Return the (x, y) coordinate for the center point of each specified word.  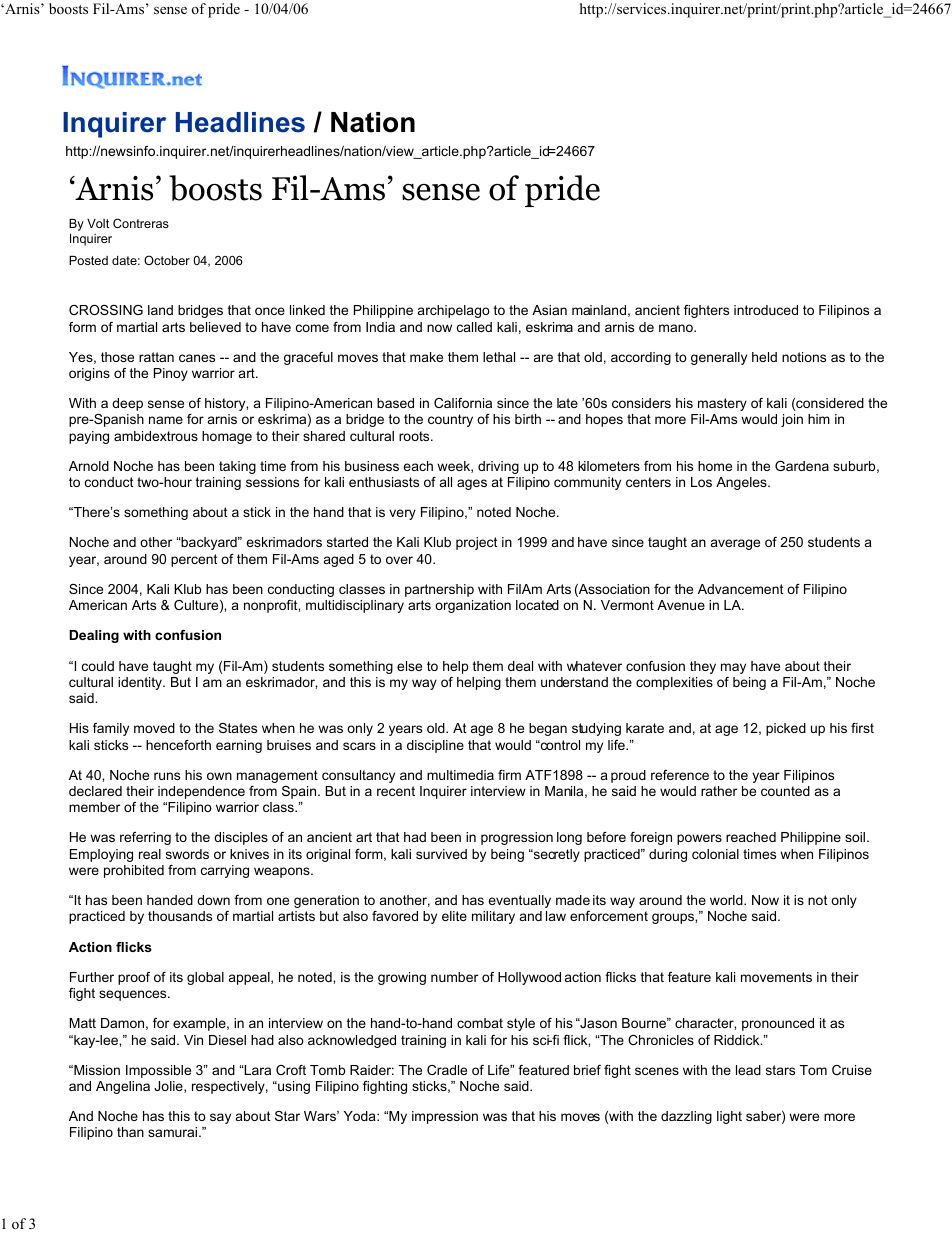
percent (194, 560)
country (450, 420)
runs (167, 776)
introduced (766, 310)
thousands (180, 916)
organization (473, 606)
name (166, 420)
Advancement (741, 589)
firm (509, 775)
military (493, 917)
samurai (174, 1132)
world (727, 900)
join (792, 420)
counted (785, 791)
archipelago (454, 311)
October (167, 260)
